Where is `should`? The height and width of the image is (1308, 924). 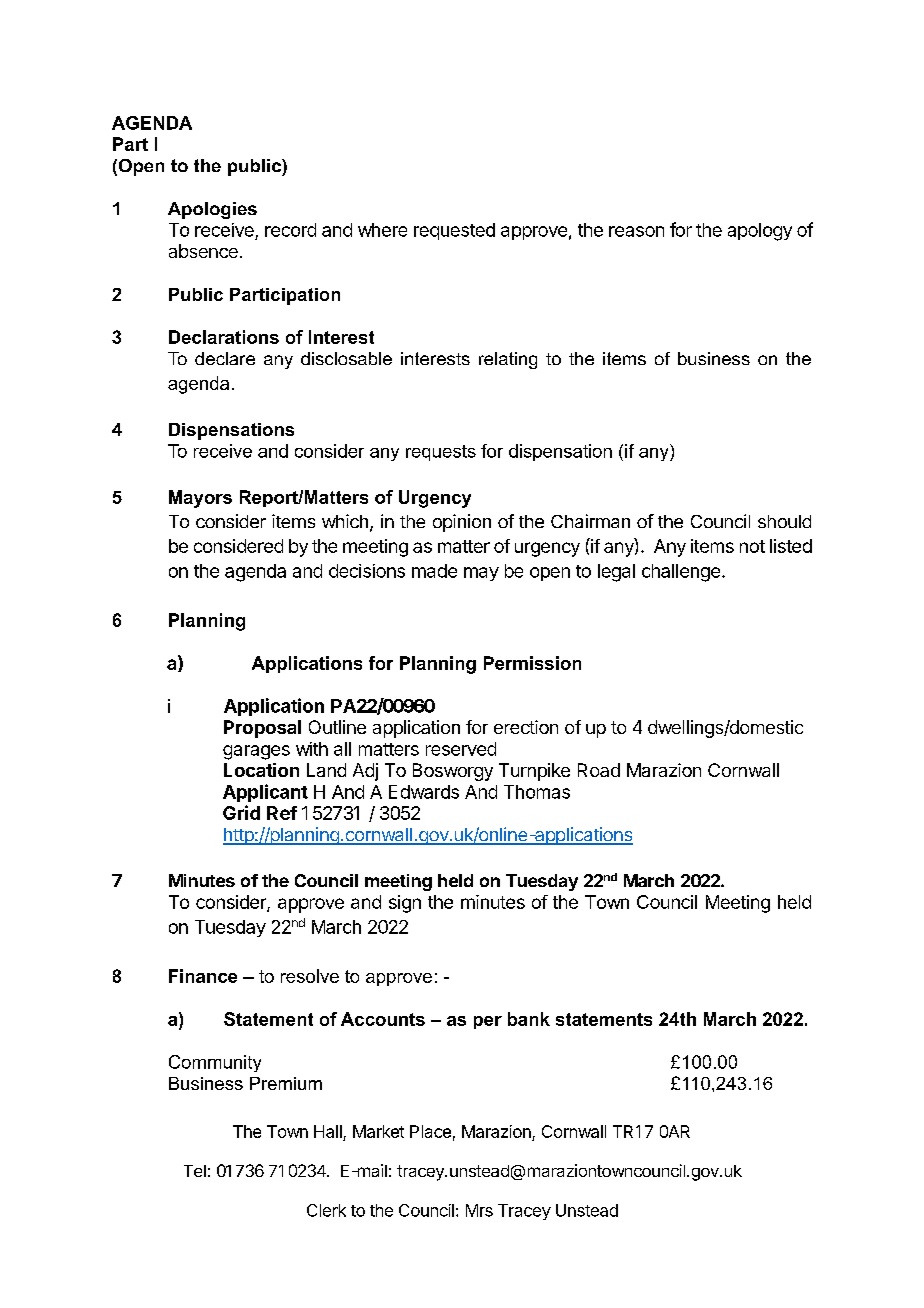 should is located at coordinates (784, 521).
